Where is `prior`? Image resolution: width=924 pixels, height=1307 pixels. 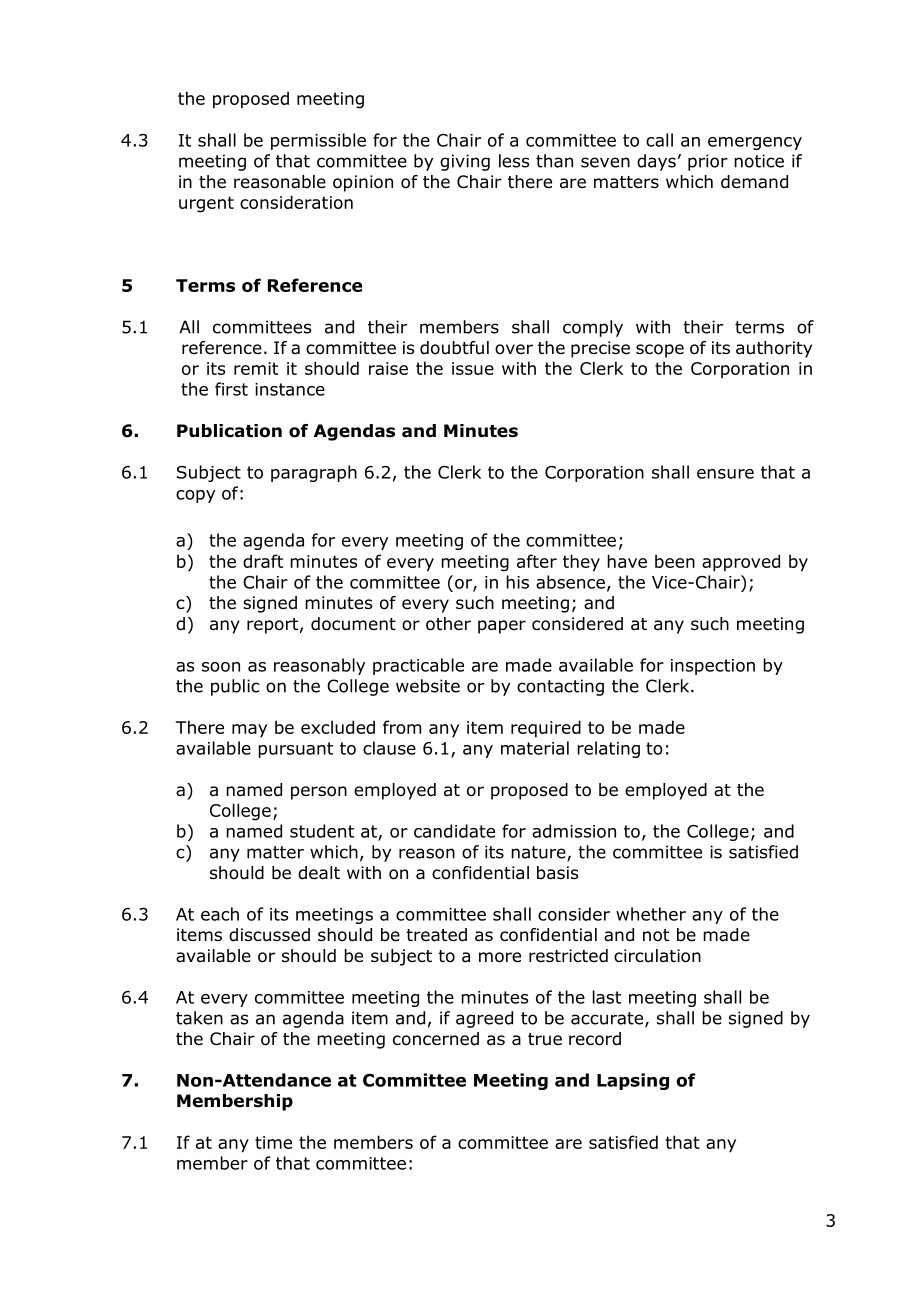
prior is located at coordinates (708, 162).
